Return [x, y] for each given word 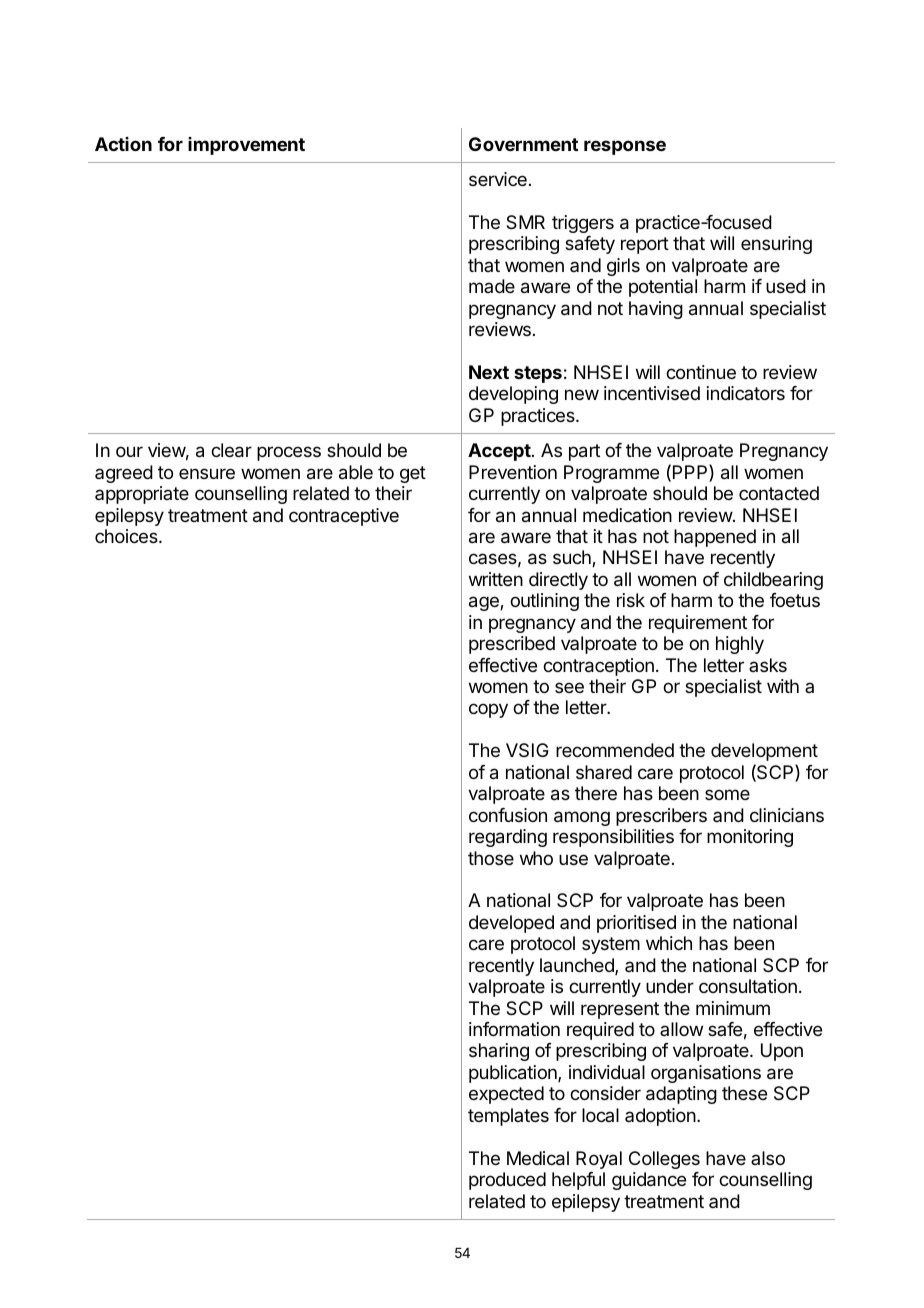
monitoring [750, 838]
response [625, 147]
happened [715, 538]
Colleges [664, 1160]
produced [507, 1181]
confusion [508, 815]
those [491, 858]
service [498, 179]
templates [508, 1117]
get [413, 474]
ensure [207, 473]
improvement [246, 146]
